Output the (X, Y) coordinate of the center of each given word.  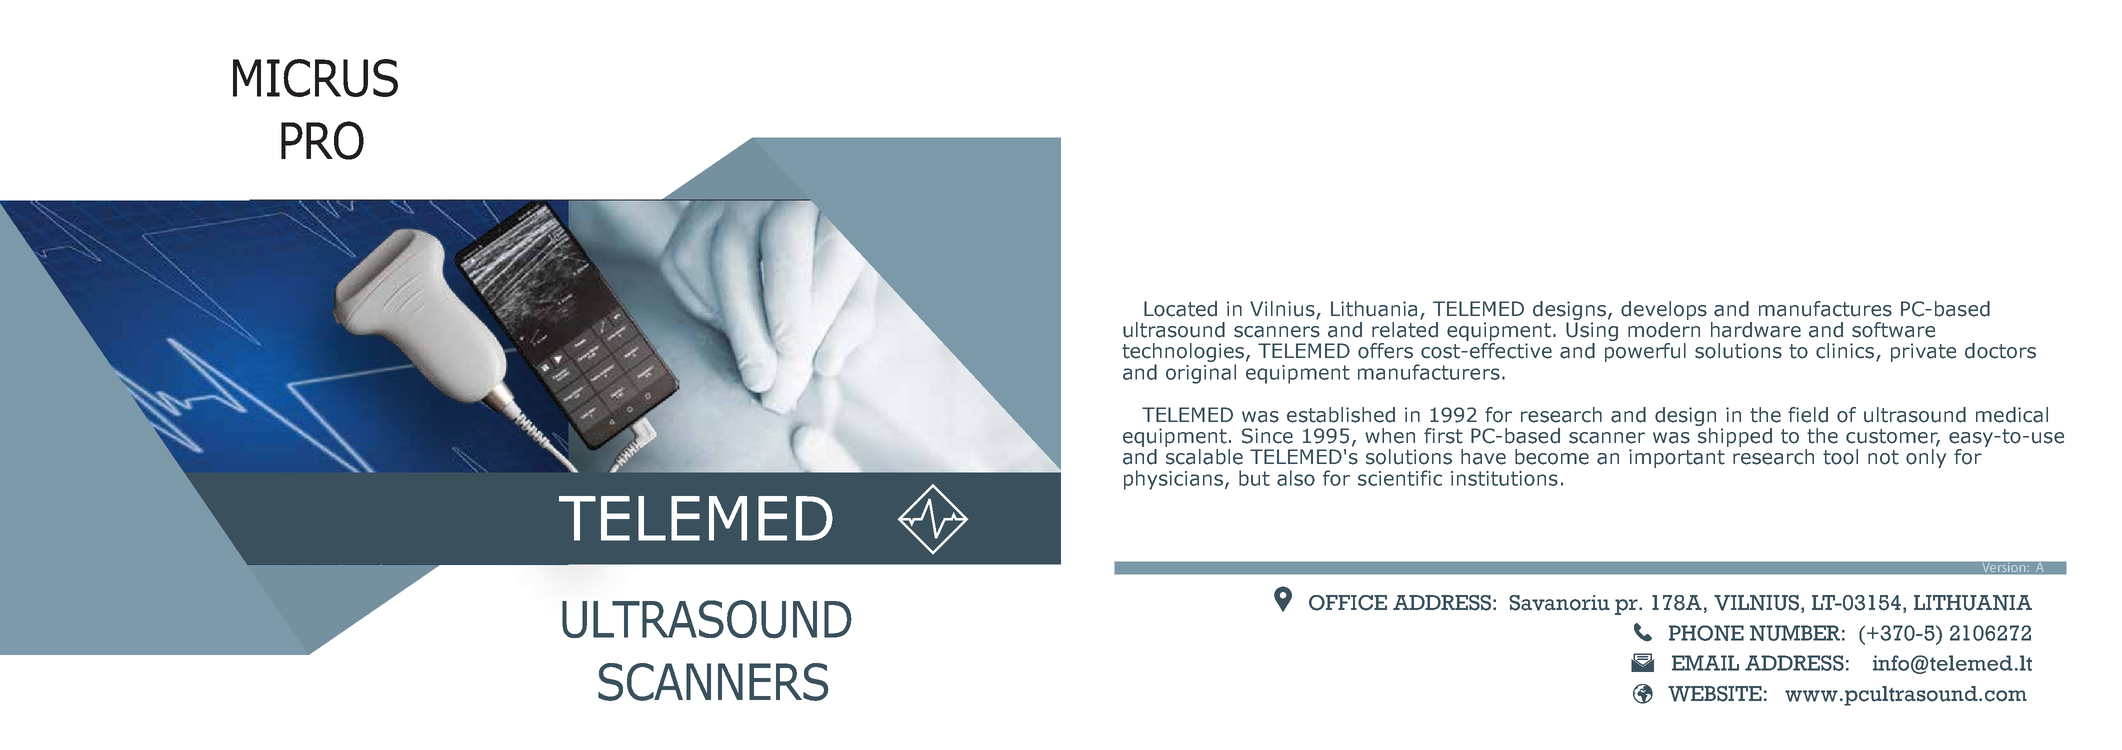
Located (1180, 309)
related (1405, 330)
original (1201, 374)
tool (1840, 457)
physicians (1173, 480)
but (1254, 478)
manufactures (1825, 309)
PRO (322, 140)
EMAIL (1705, 663)
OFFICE (1348, 603)
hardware (1756, 330)
